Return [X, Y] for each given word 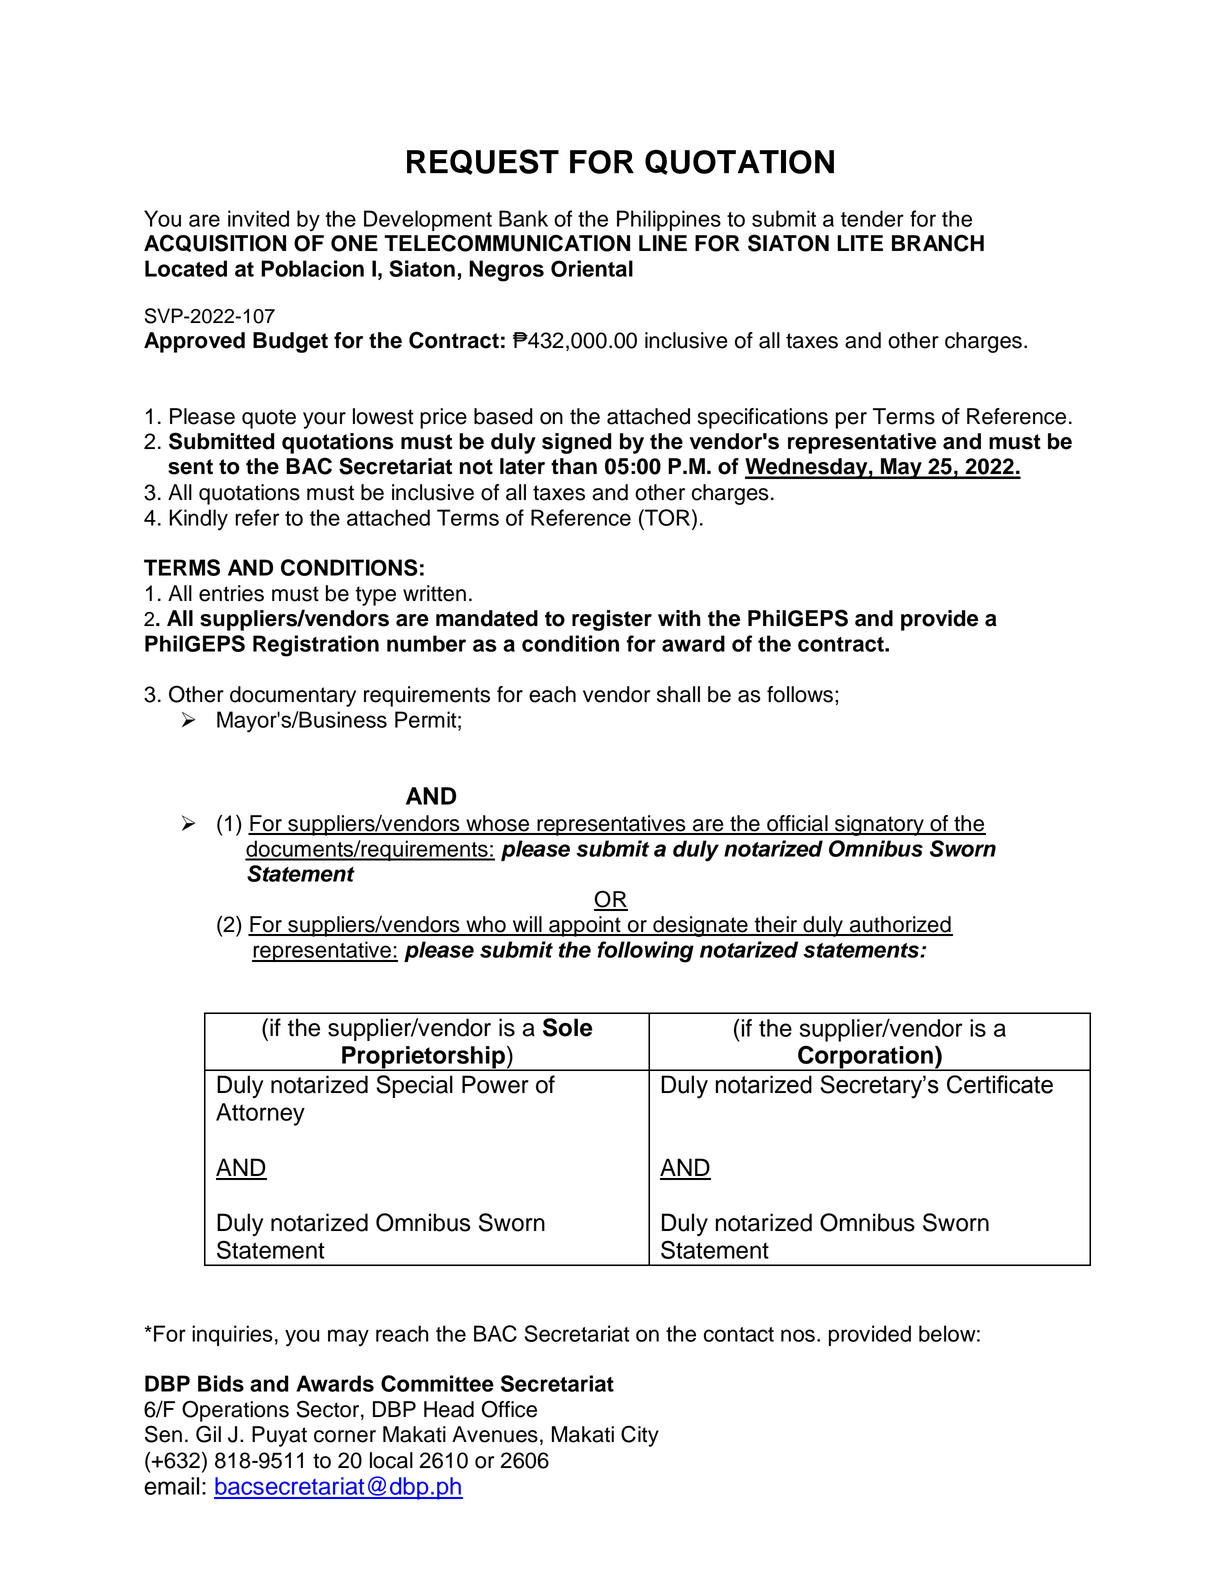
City [640, 1436]
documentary [293, 696]
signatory [879, 825]
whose [498, 824]
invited [258, 218]
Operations [235, 1411]
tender [872, 218]
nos [798, 1335]
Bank [523, 218]
